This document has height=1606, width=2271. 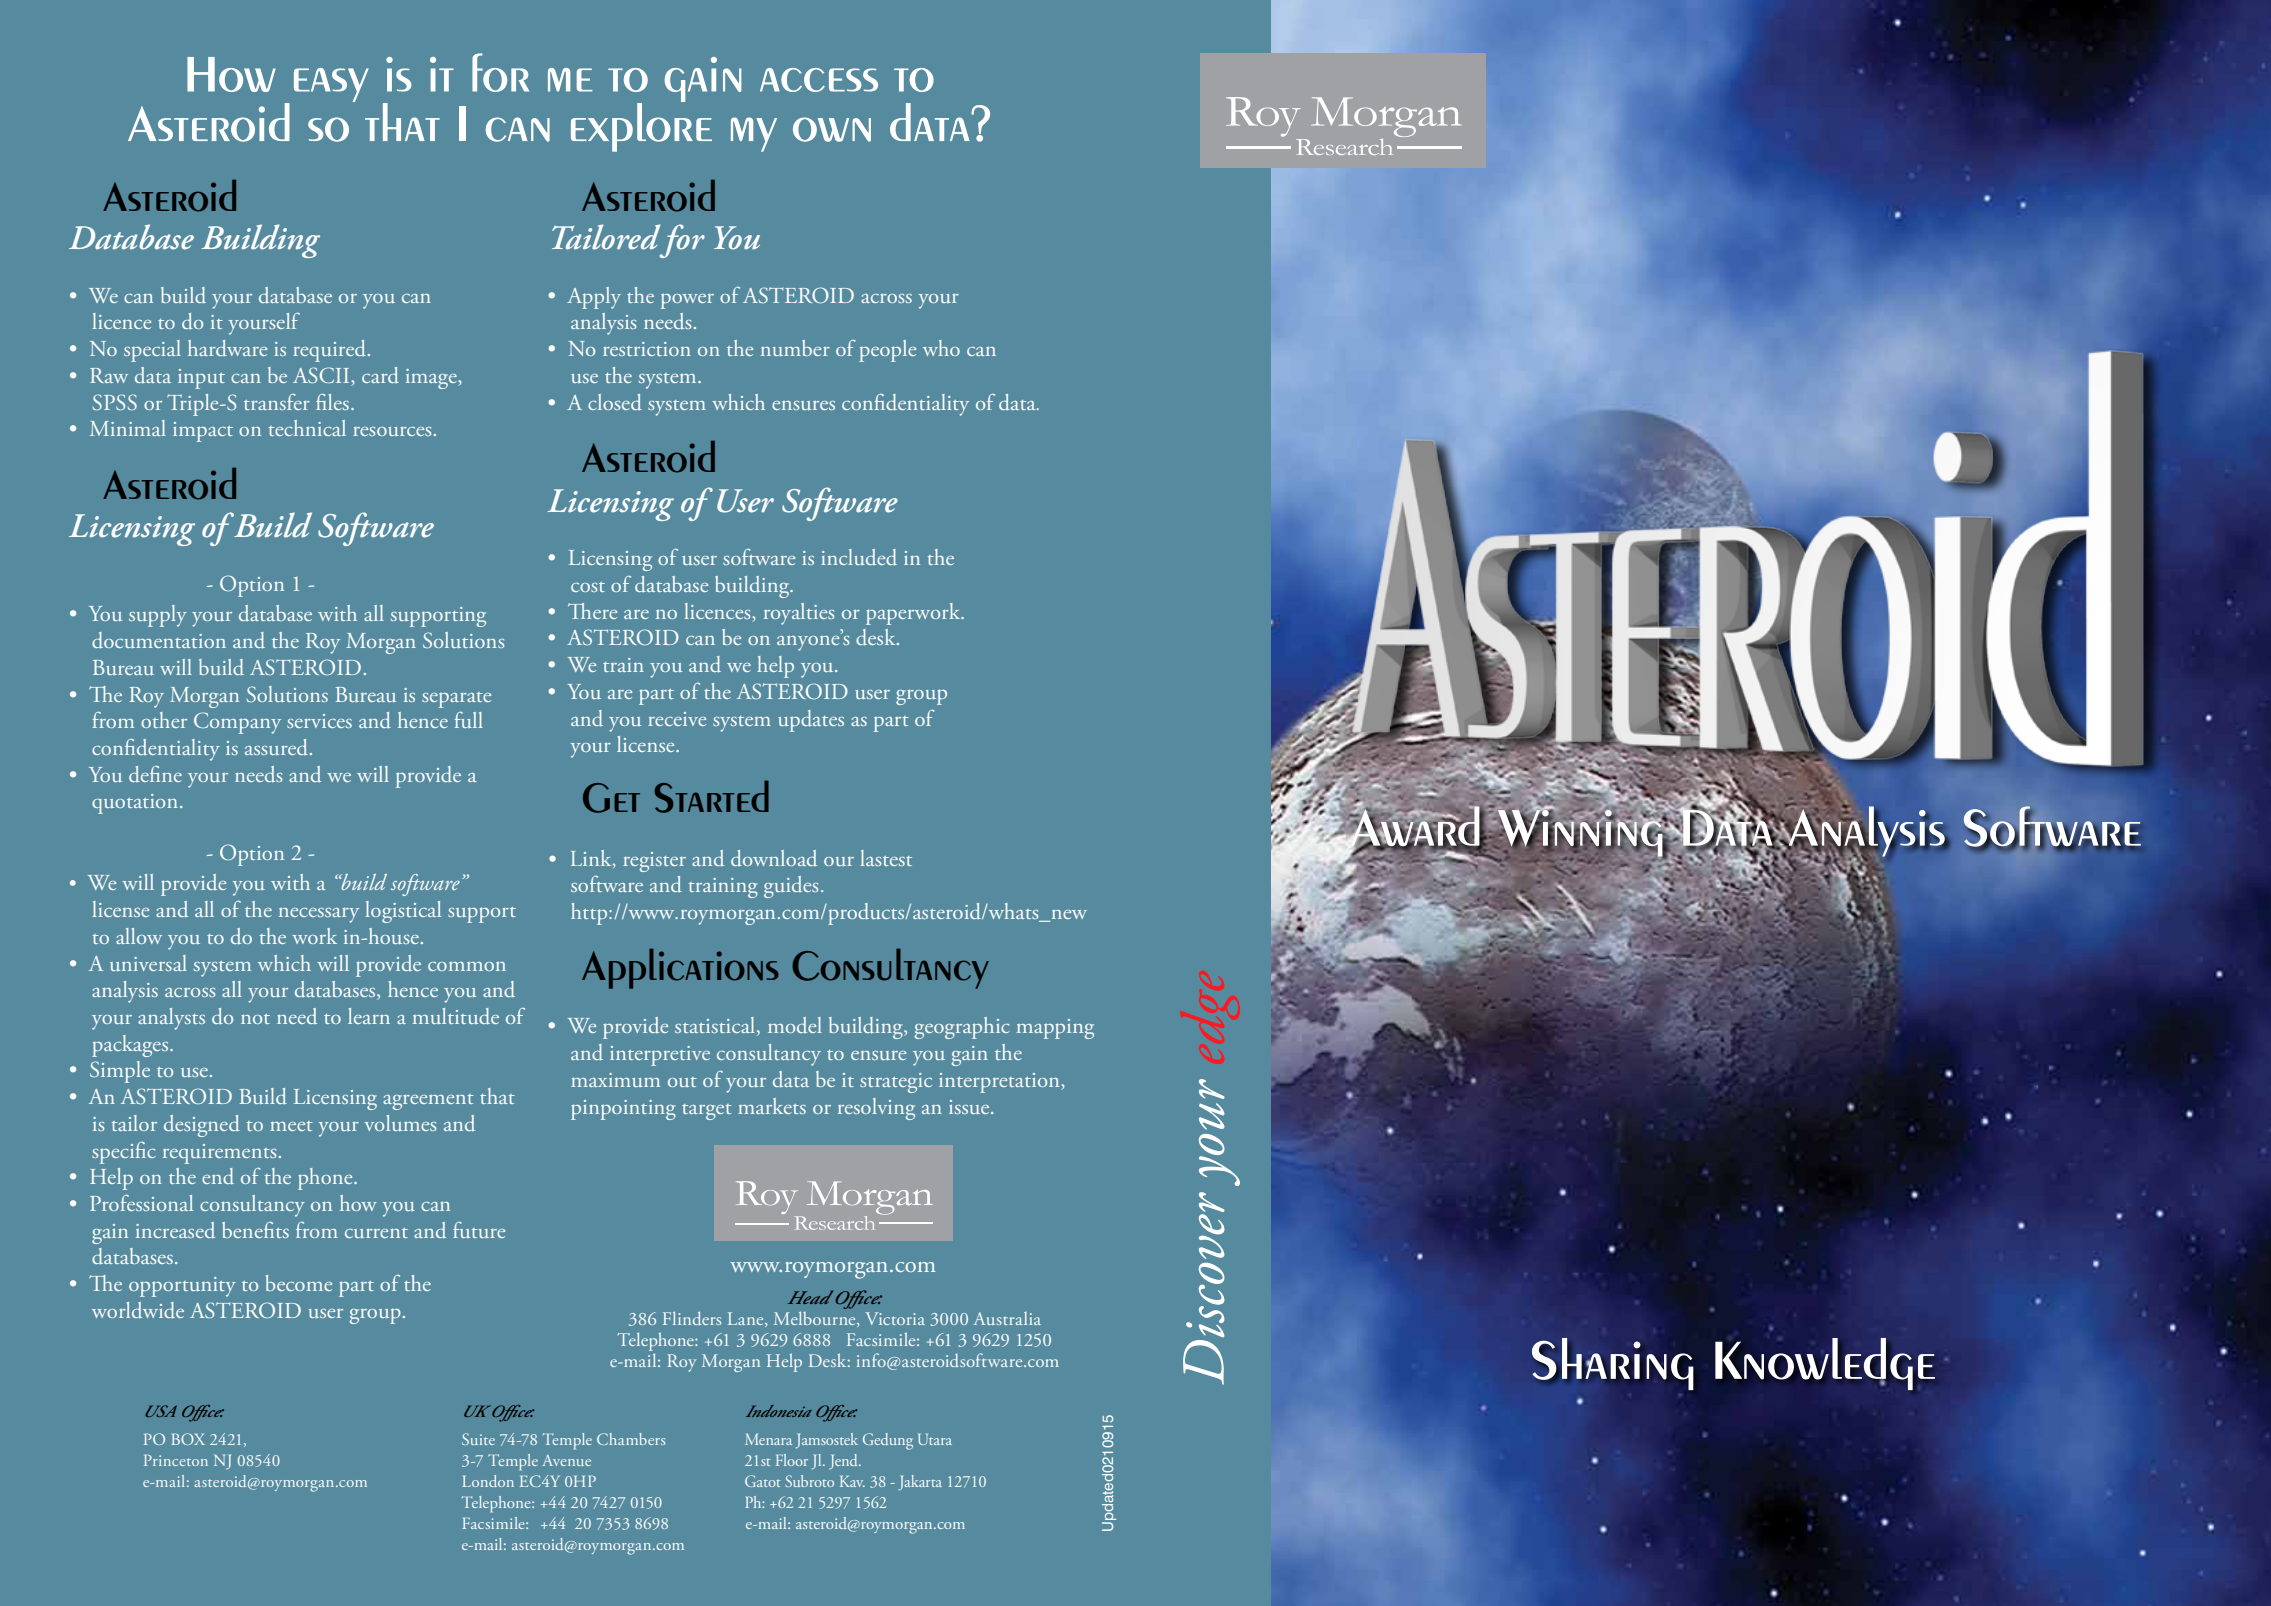 I want to click on mapping, so click(x=1055, y=1029).
